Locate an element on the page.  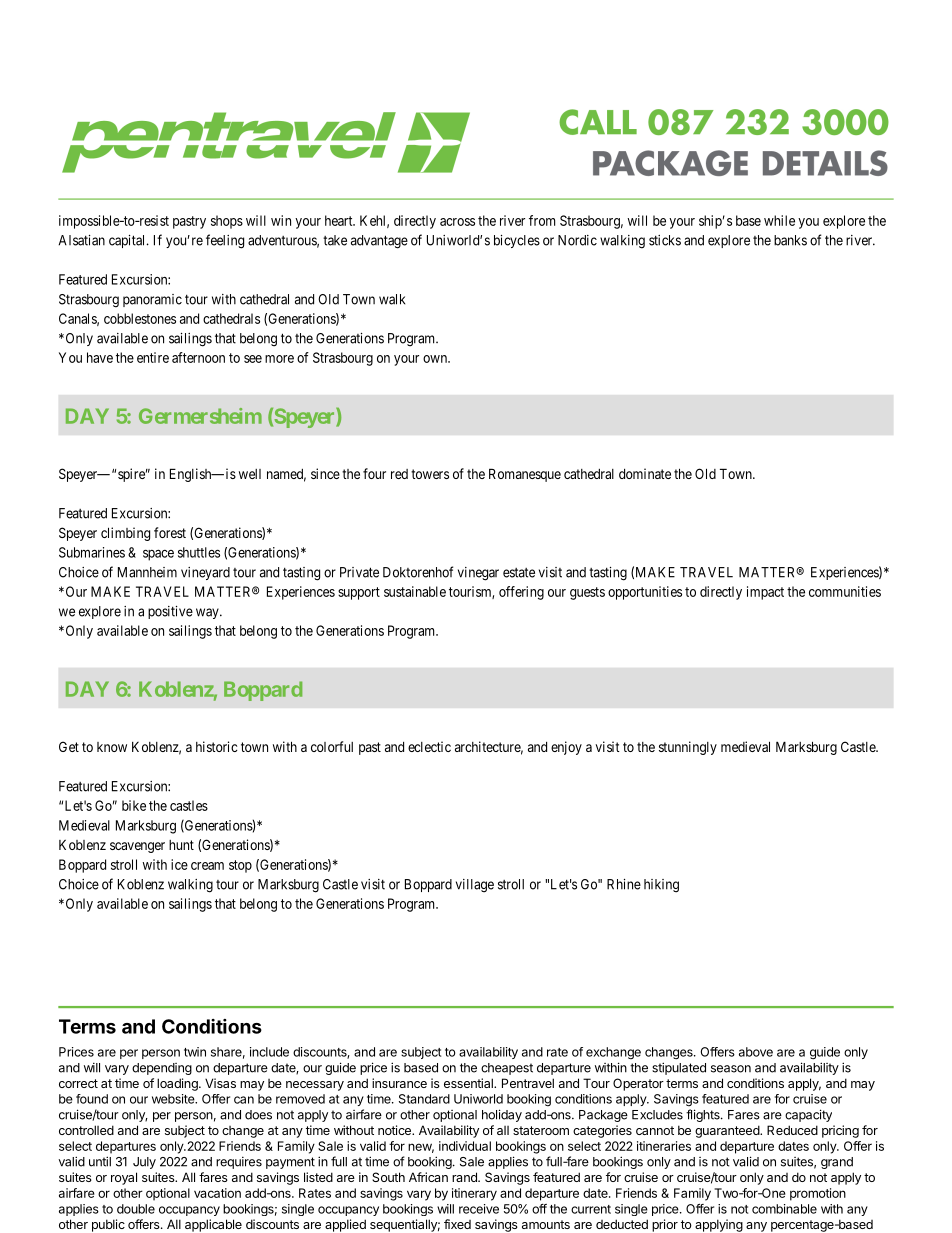
know is located at coordinates (112, 747).
